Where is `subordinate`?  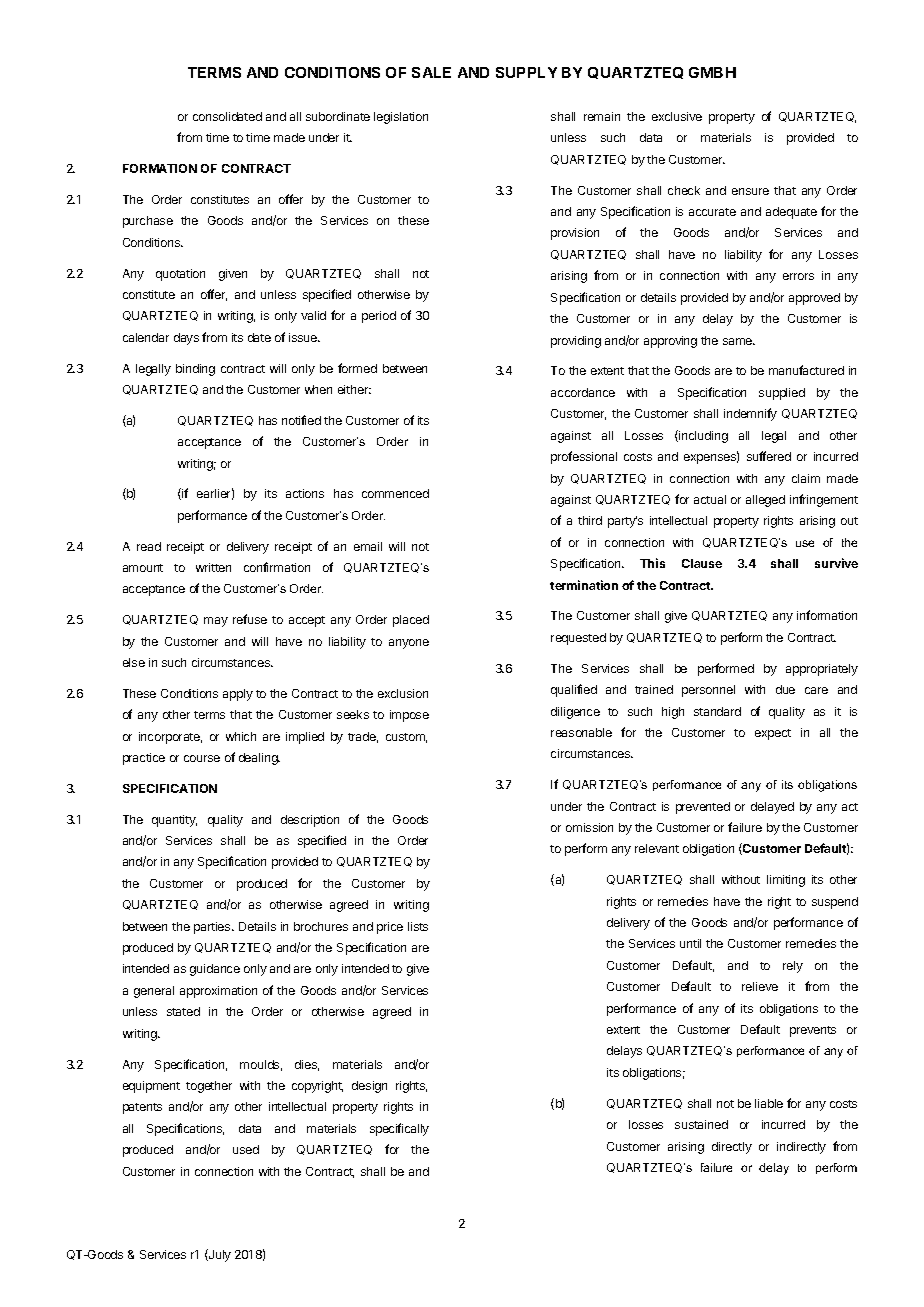
subordinate is located at coordinates (338, 116).
